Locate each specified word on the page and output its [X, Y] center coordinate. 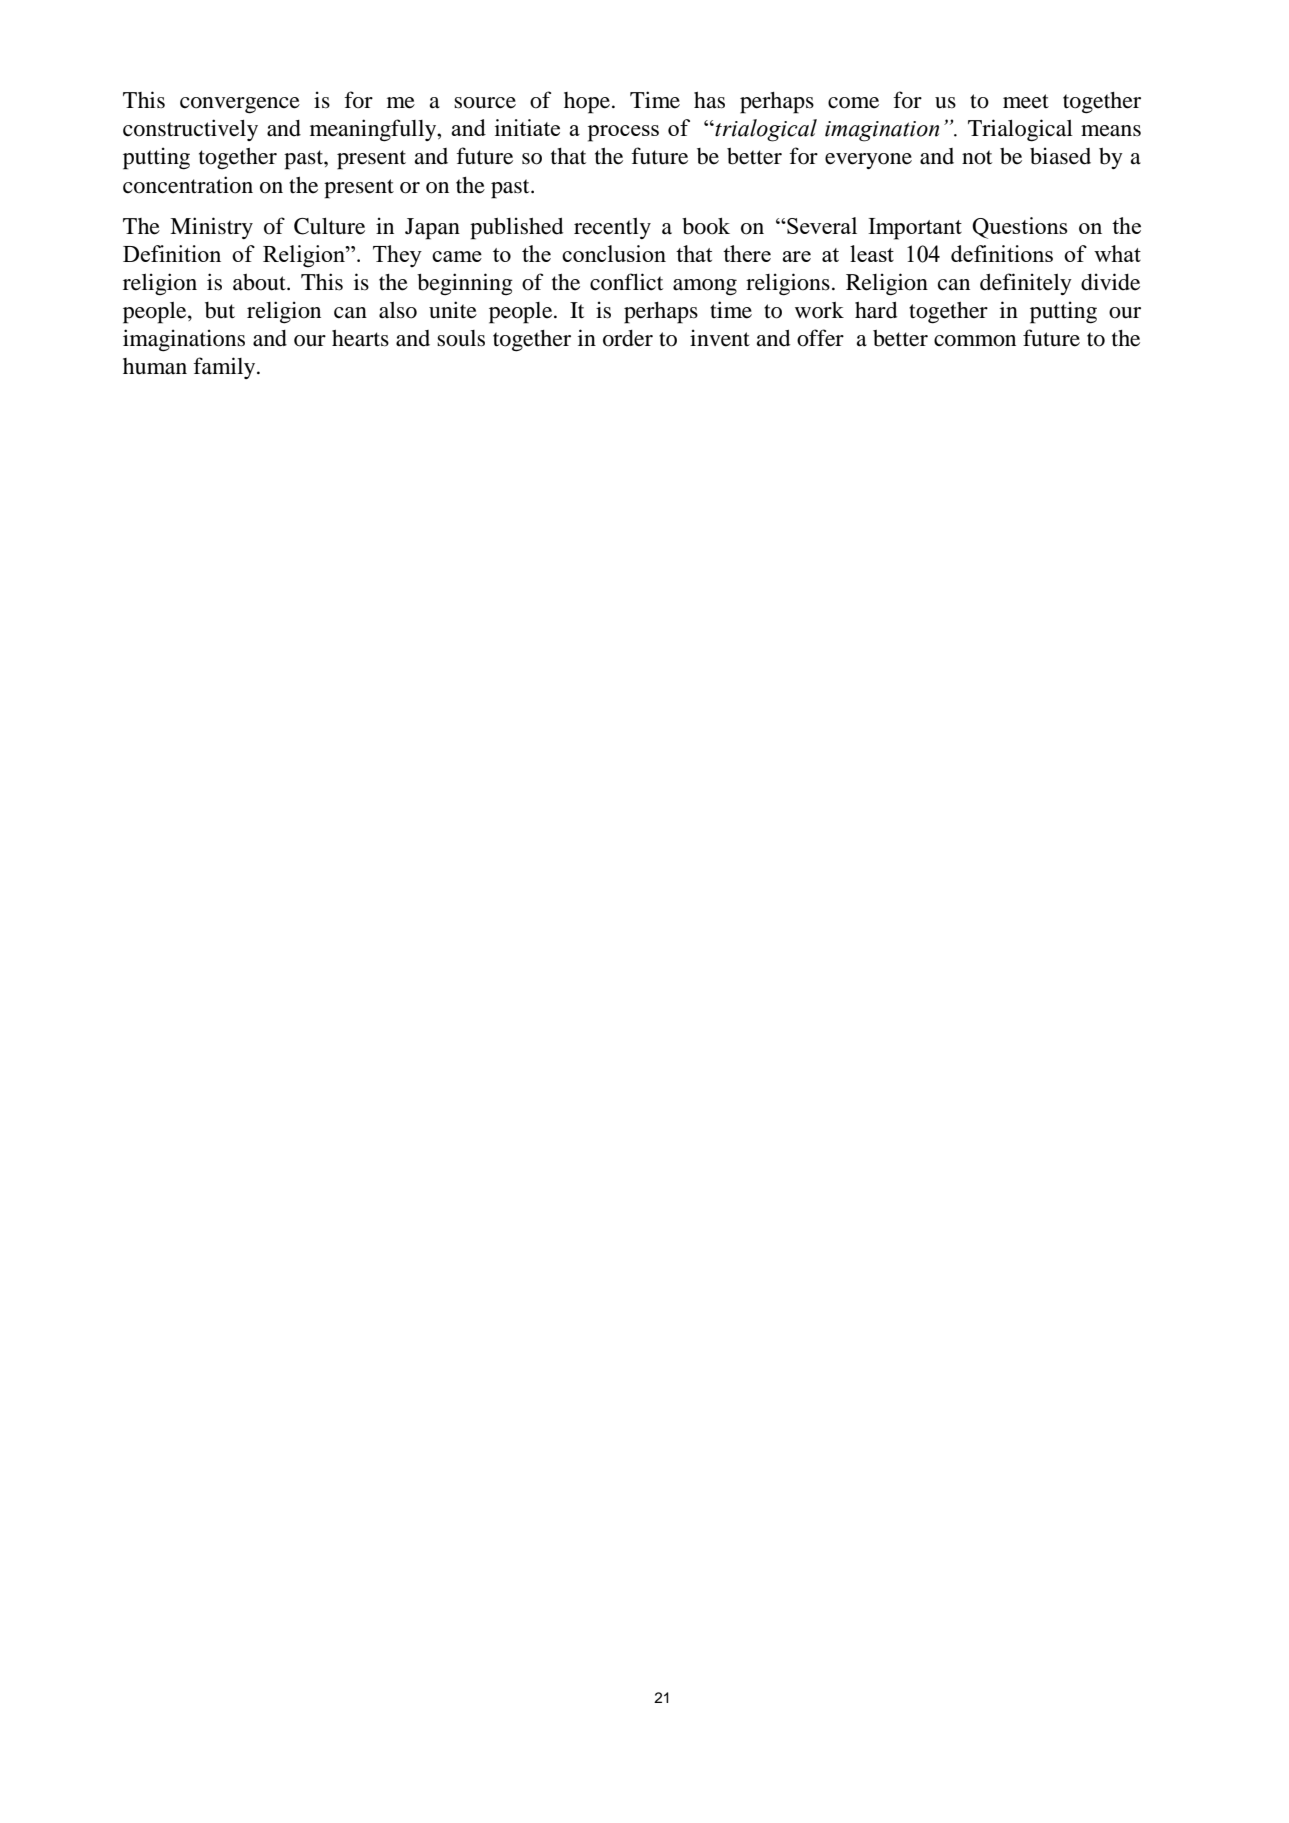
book [706, 226]
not [977, 157]
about [260, 282]
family [225, 368]
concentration [188, 185]
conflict [626, 282]
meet [1026, 101]
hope [587, 103]
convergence [240, 105]
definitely [1026, 284]
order [628, 338]
